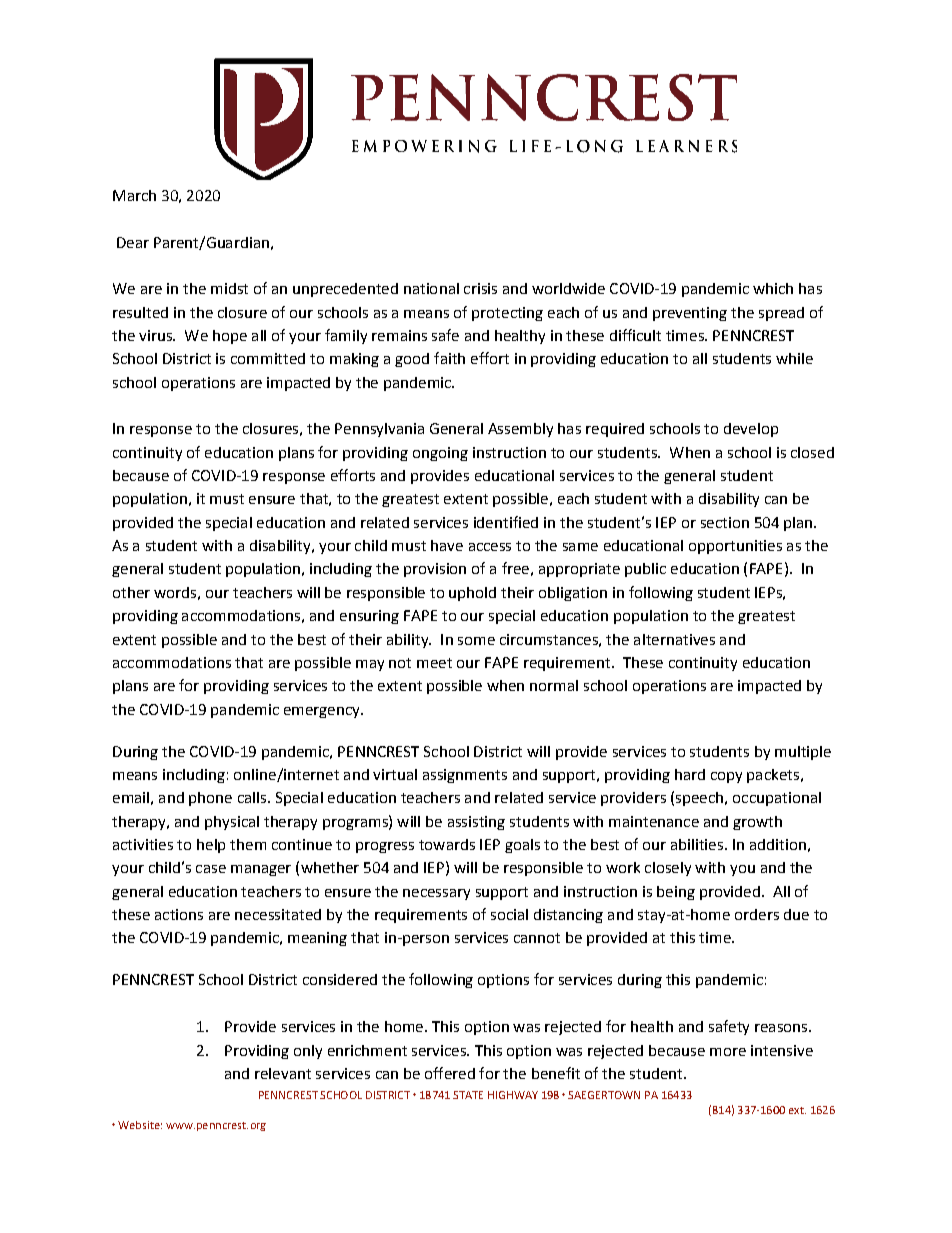 The width and height of the screenshot is (952, 1233). What do you see at coordinates (283, 1073) in the screenshot?
I see `relevant` at bounding box center [283, 1073].
